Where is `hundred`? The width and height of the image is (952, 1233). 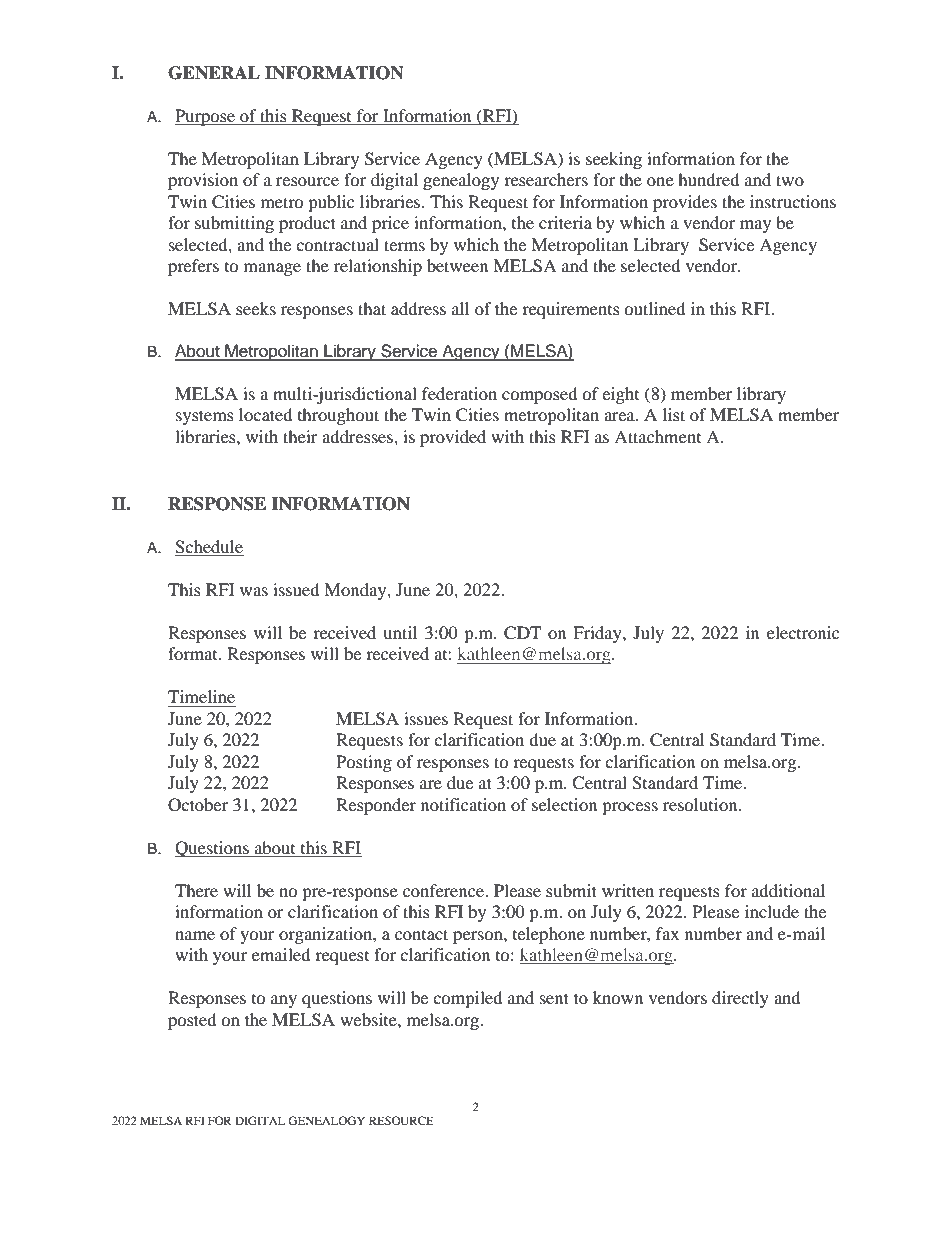
hundred is located at coordinates (709, 179).
